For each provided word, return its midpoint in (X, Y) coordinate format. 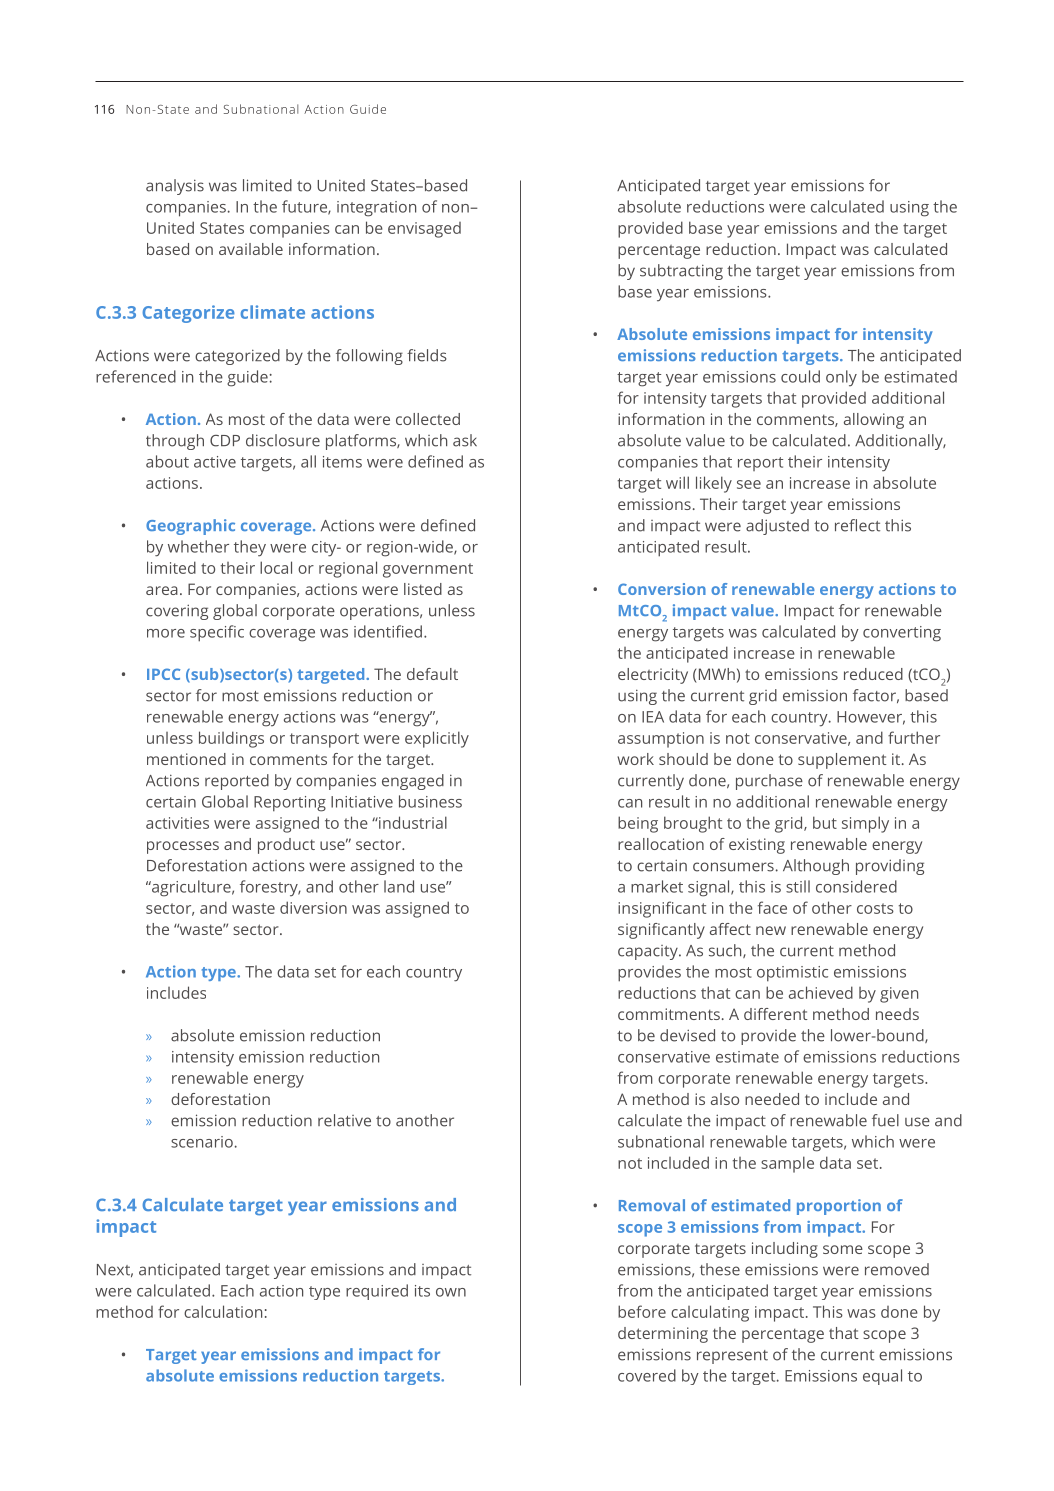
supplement (842, 761)
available (251, 249)
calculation (223, 1311)
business (430, 801)
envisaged (424, 230)
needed (772, 1099)
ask (465, 440)
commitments (669, 1014)
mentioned (186, 759)
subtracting (681, 272)
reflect (857, 525)
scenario (202, 1142)
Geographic (190, 527)
